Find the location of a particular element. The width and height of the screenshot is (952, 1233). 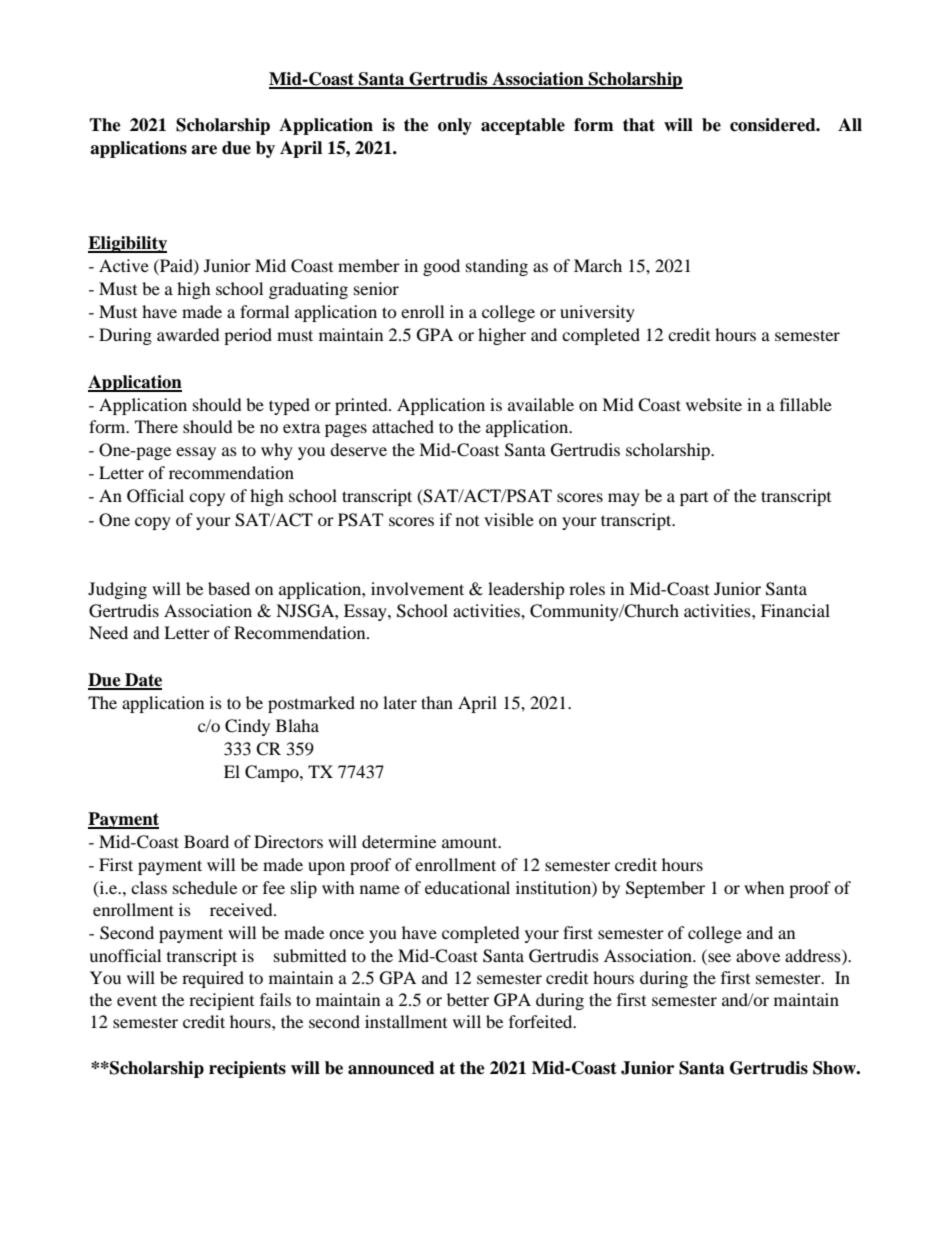

only is located at coordinates (455, 126).
